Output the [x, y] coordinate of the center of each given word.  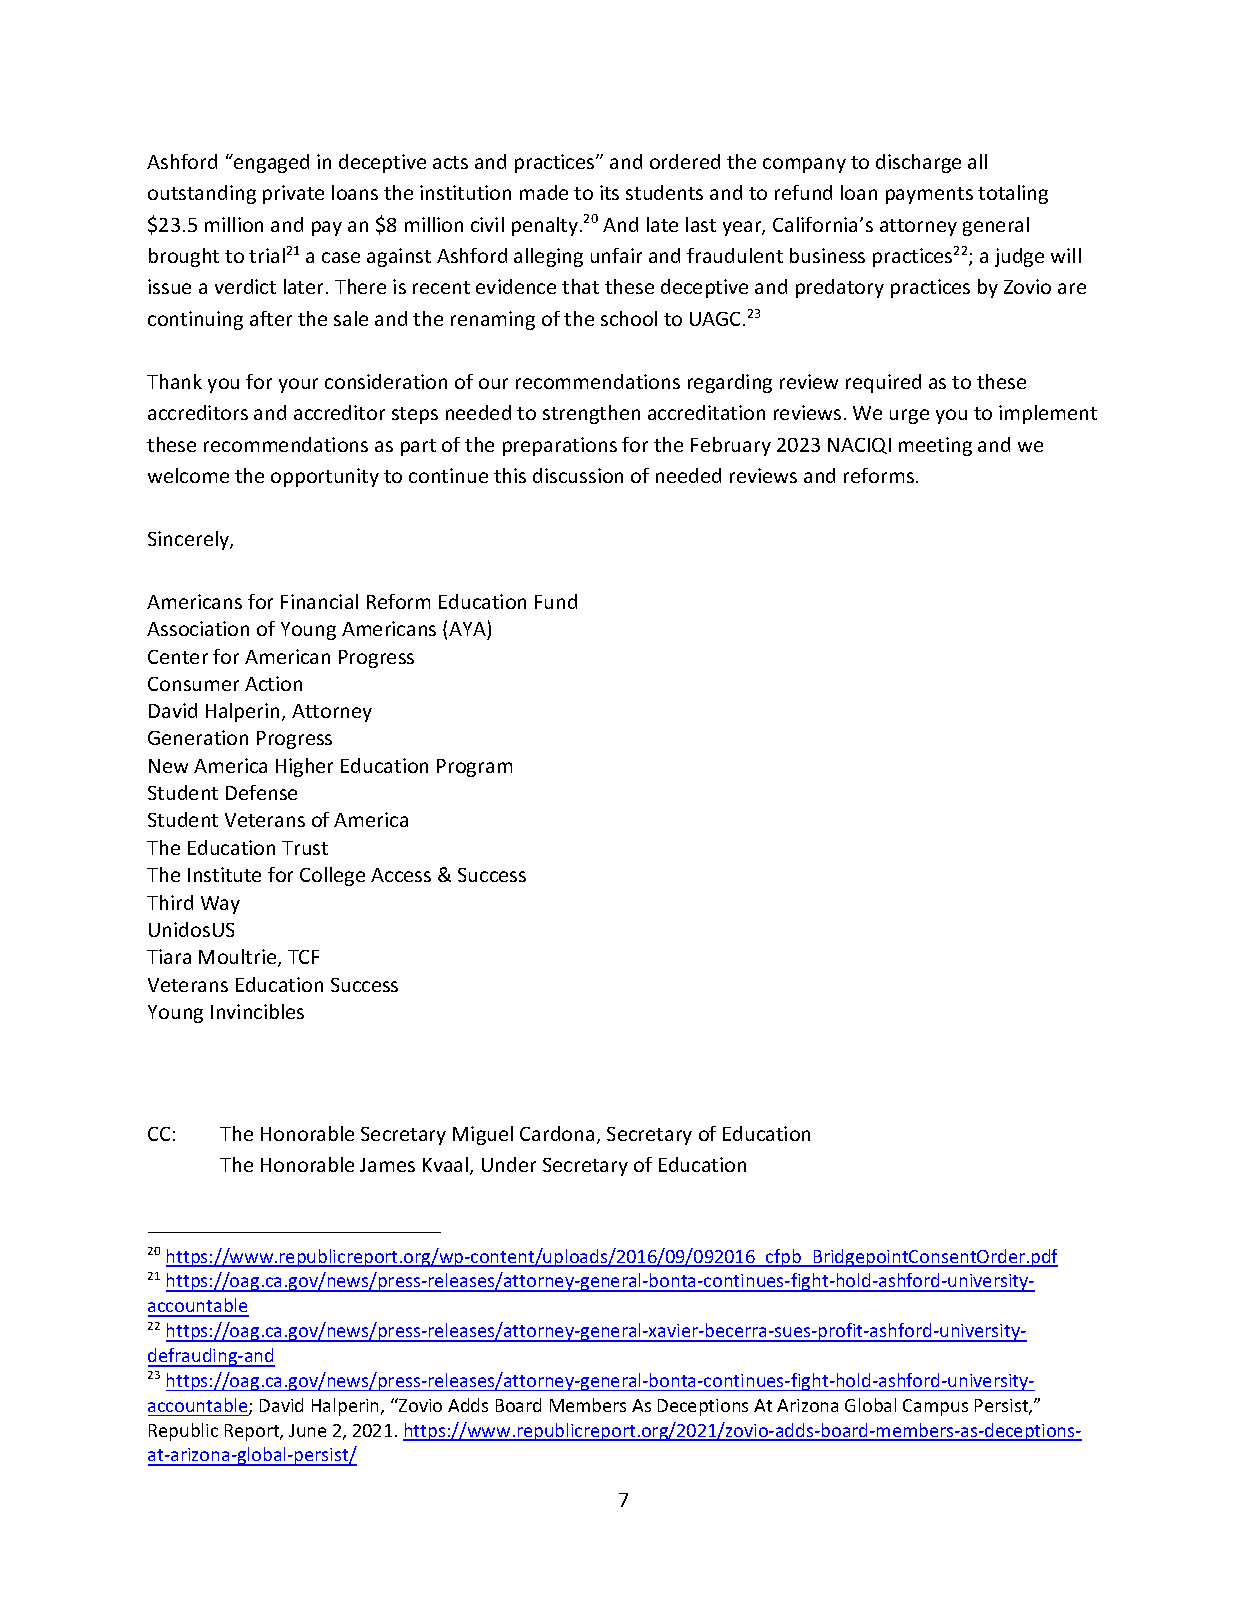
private [293, 194]
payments [929, 195]
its [609, 192]
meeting [935, 446]
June [307, 1430]
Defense [261, 792]
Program [474, 768]
